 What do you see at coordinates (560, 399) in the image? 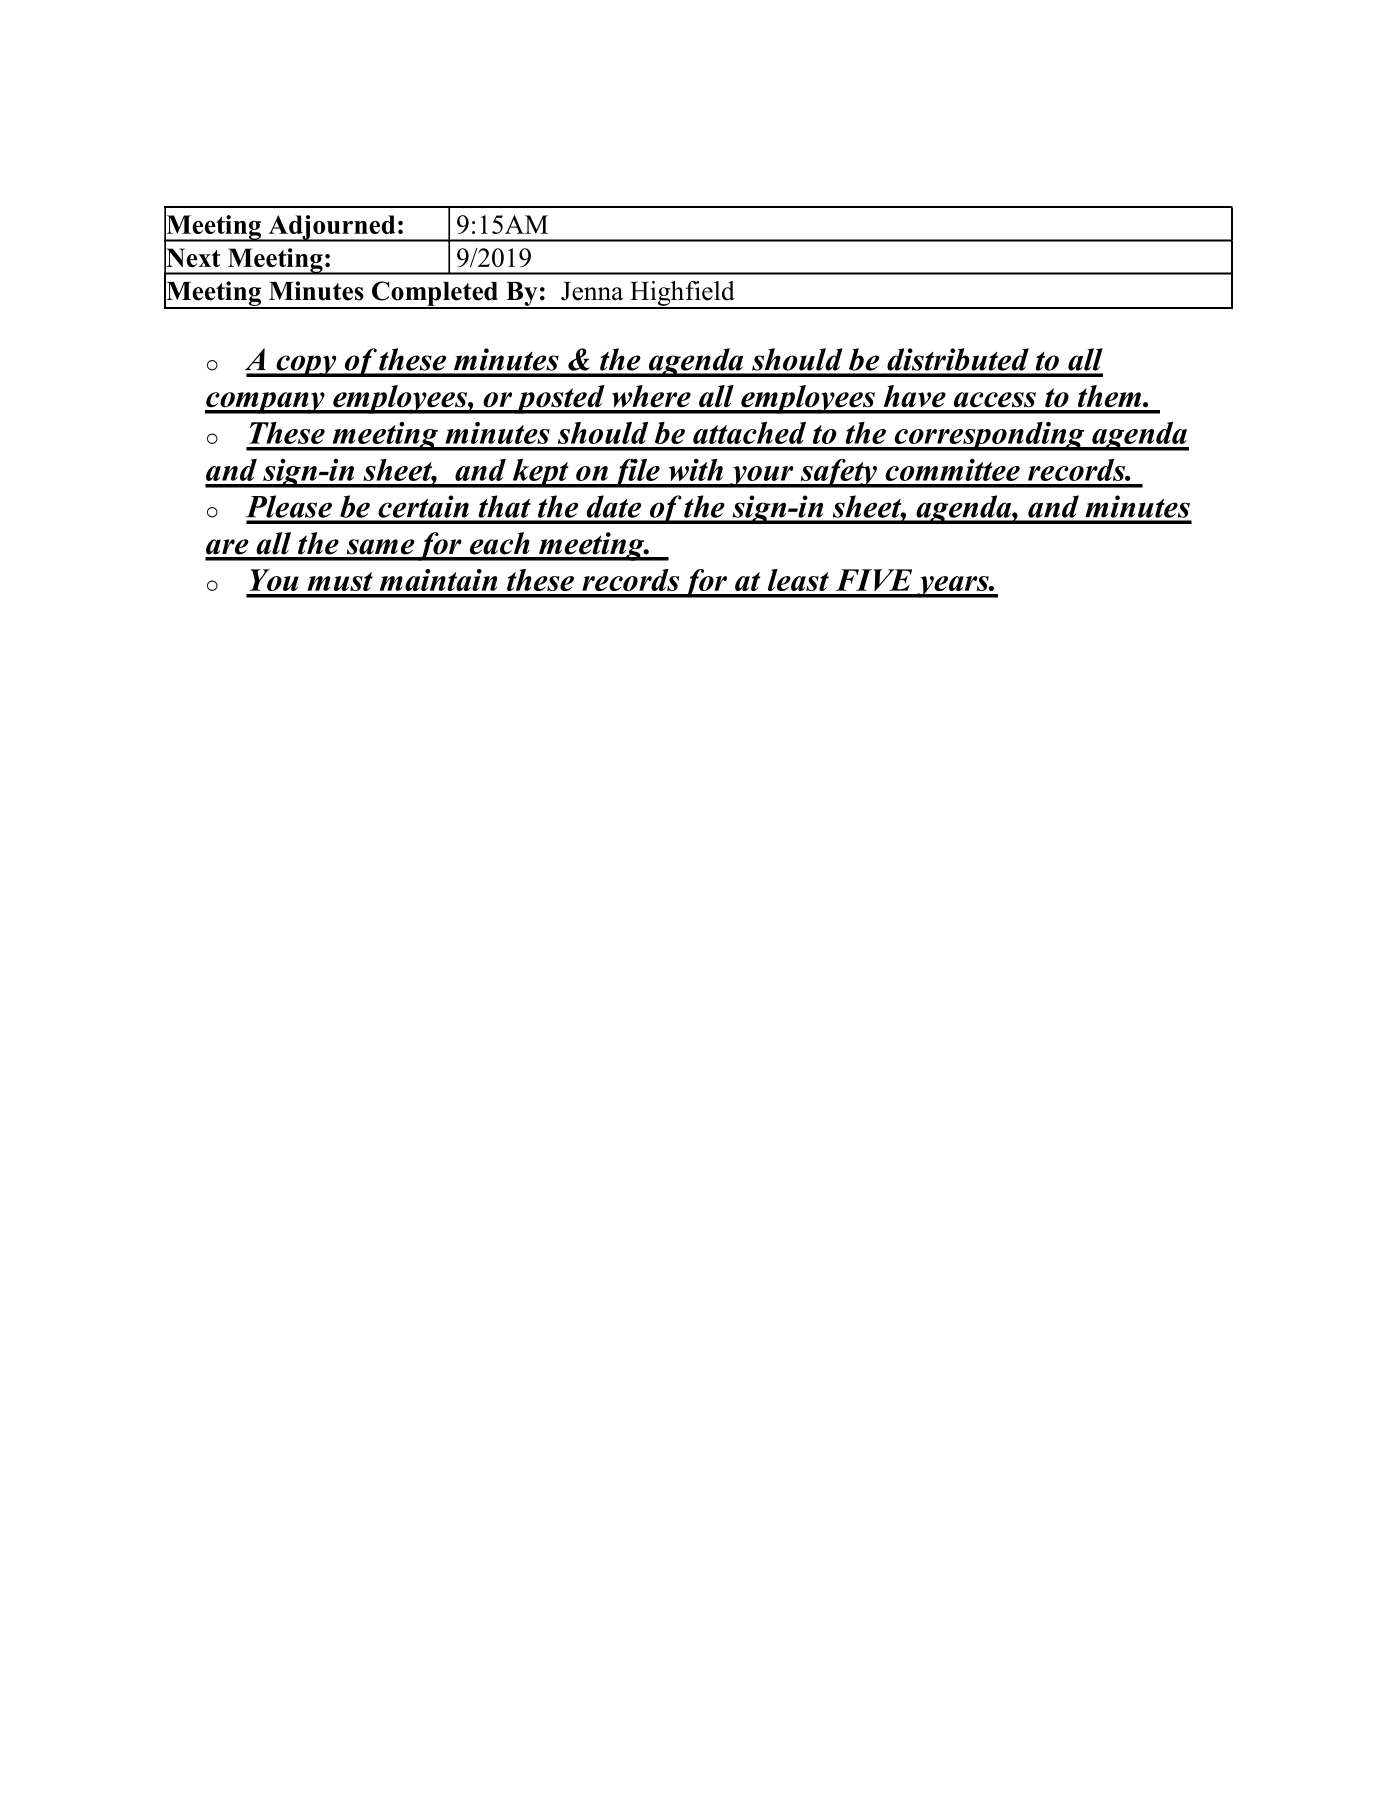
I see `posted` at bounding box center [560, 399].
